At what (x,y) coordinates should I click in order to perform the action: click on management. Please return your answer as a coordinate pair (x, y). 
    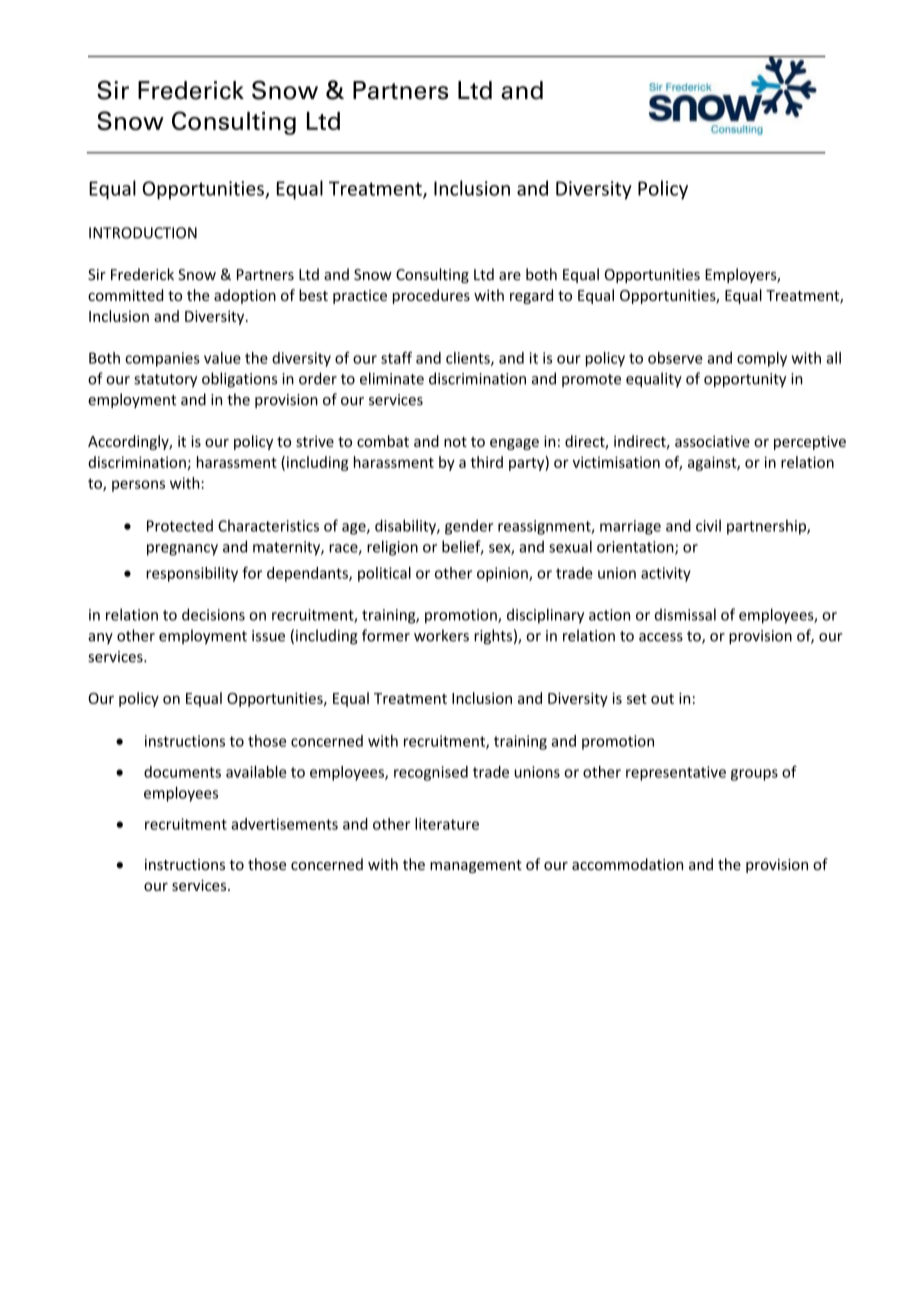
    Looking at the image, I should click on (476, 866).
